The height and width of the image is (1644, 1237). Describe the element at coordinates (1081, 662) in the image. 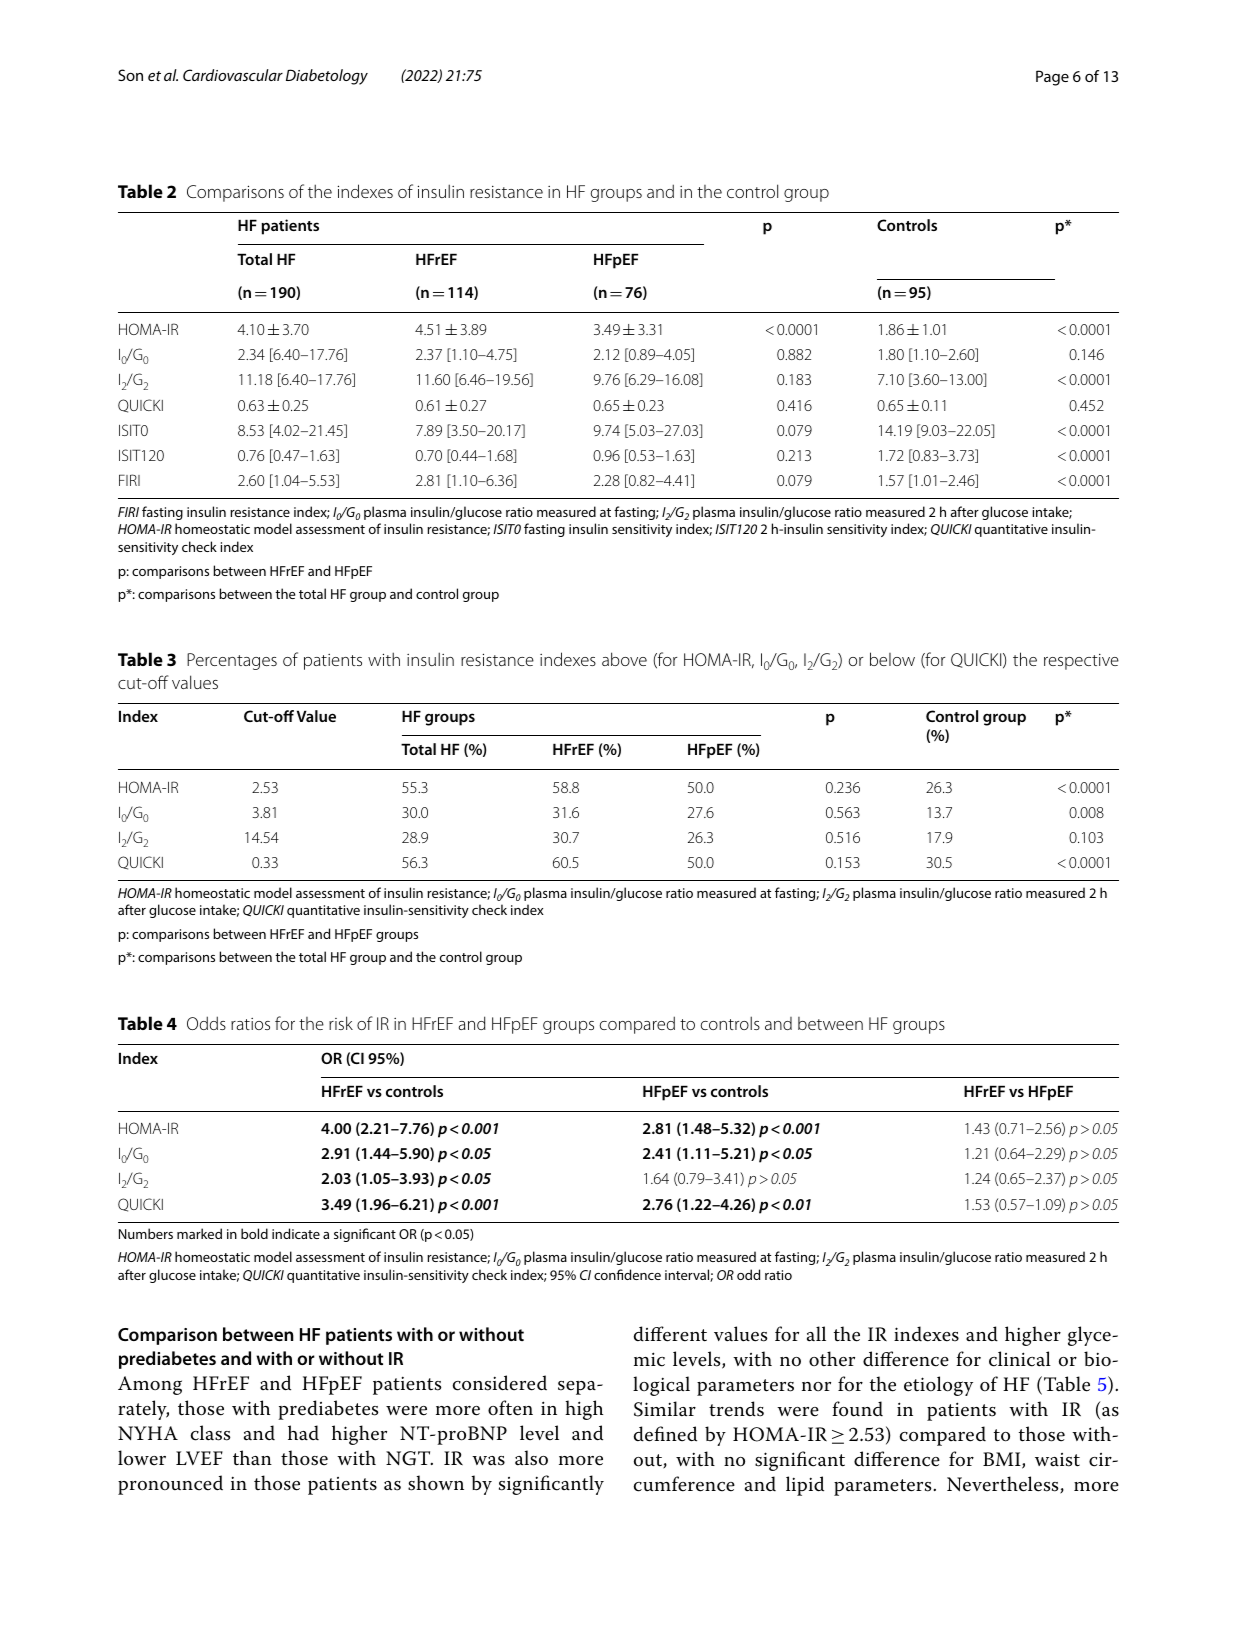

I see `respective` at that location.
